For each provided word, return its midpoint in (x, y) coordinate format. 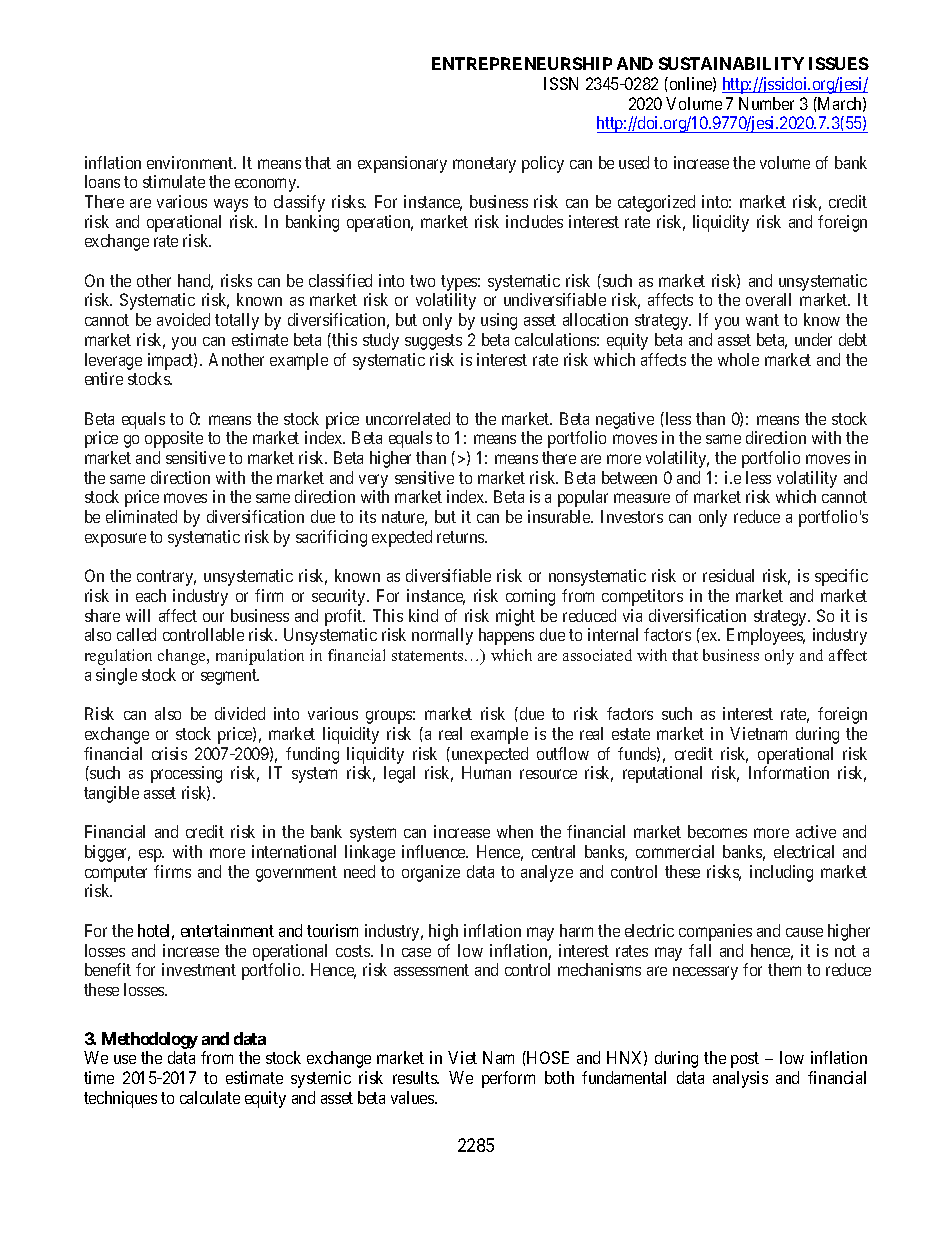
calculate (210, 1097)
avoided (183, 319)
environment (191, 162)
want (762, 320)
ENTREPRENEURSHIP (522, 63)
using (499, 321)
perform (508, 1079)
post (745, 1060)
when (515, 831)
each (151, 595)
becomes (717, 831)
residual (728, 575)
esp (151, 855)
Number (766, 103)
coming (530, 597)
